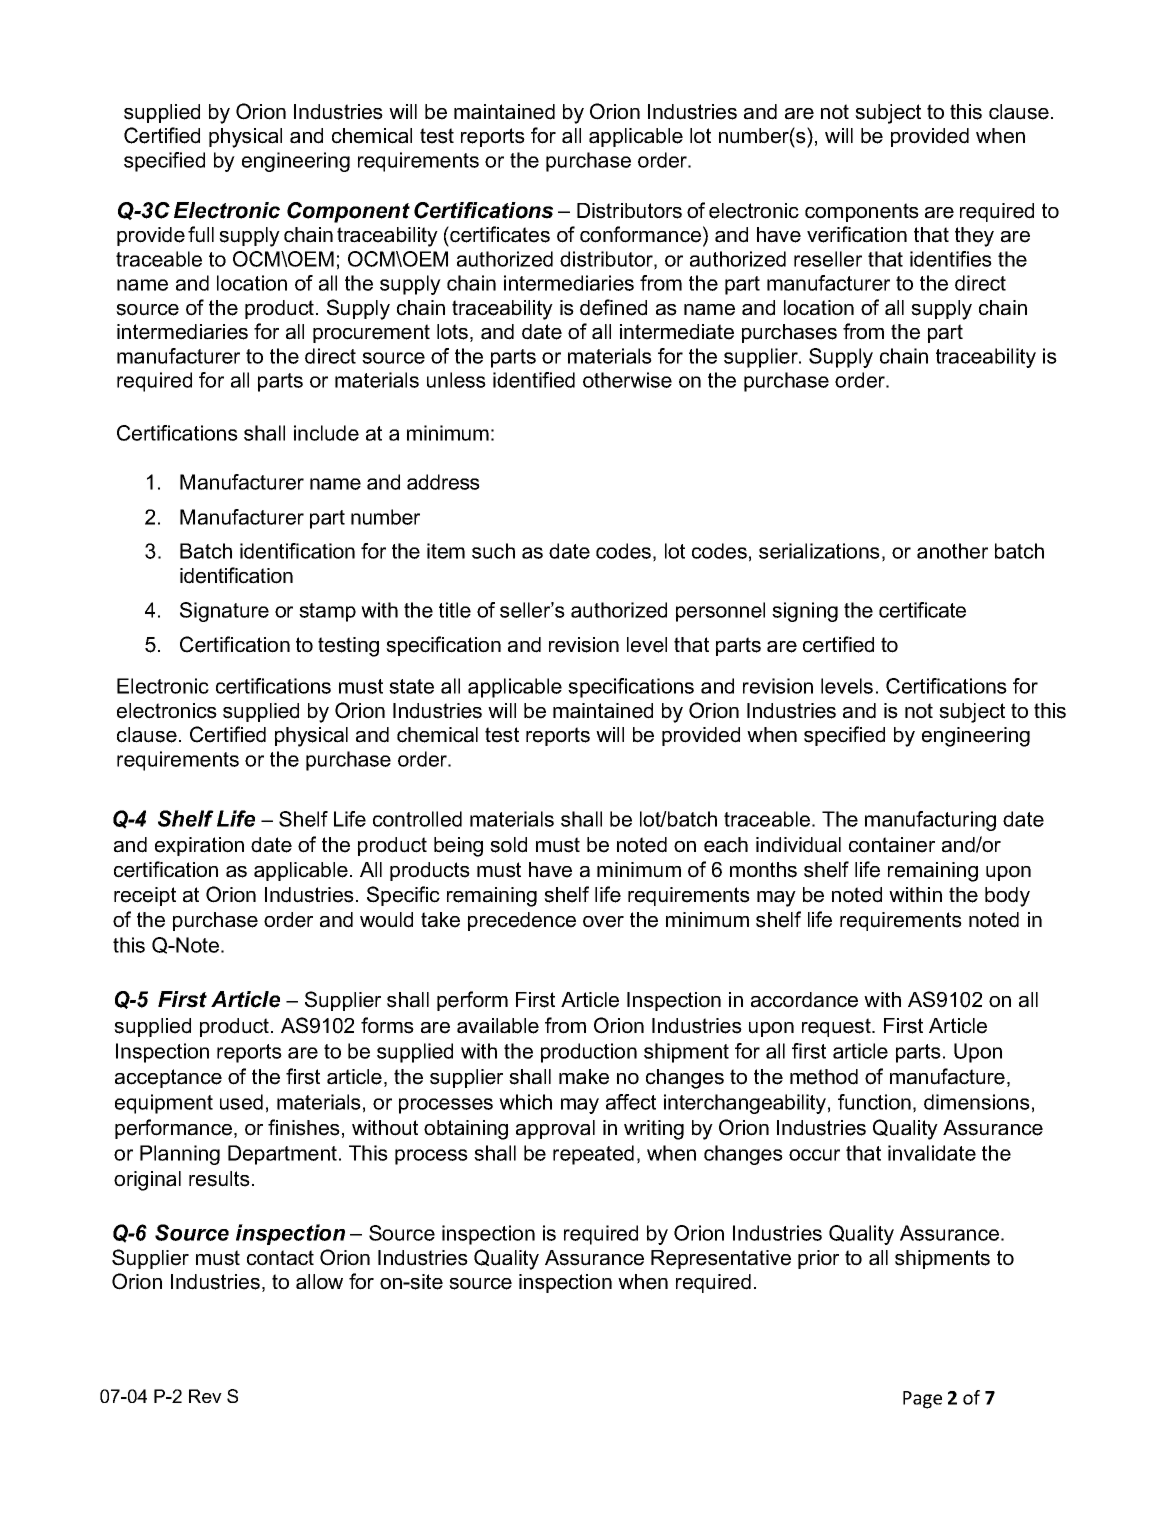 The height and width of the image is (1517, 1172). Describe the element at coordinates (951, 259) in the image. I see `identifies` at that location.
